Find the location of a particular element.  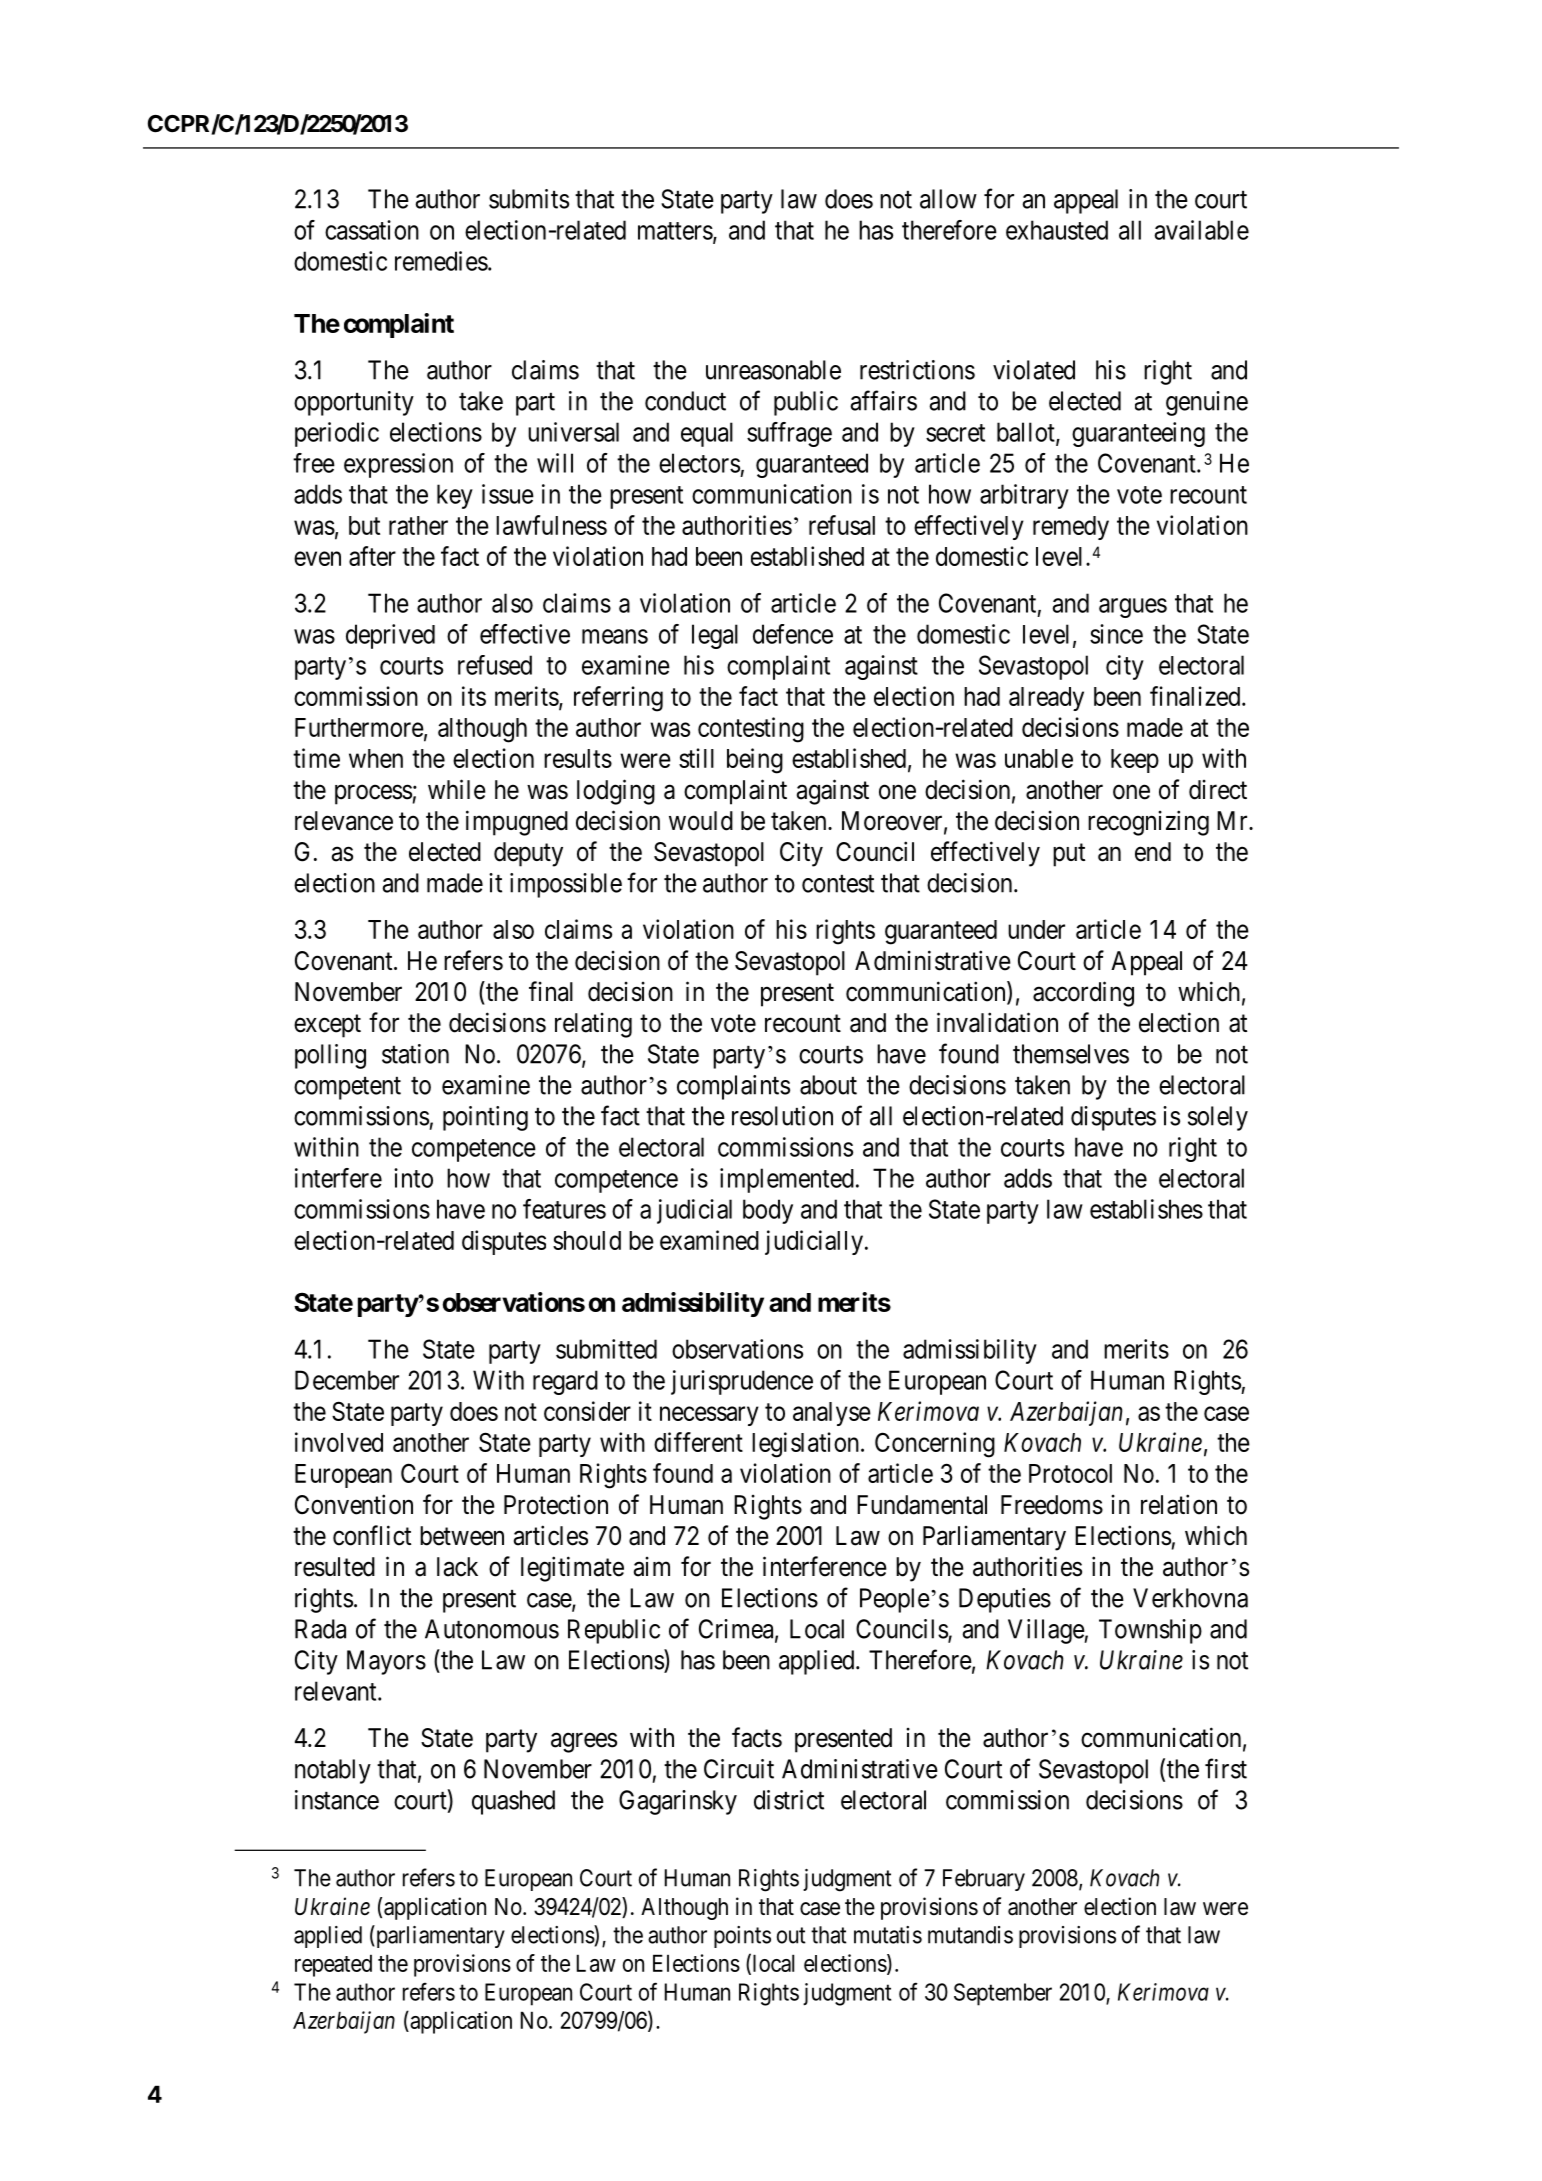

September is located at coordinates (1003, 1994).
